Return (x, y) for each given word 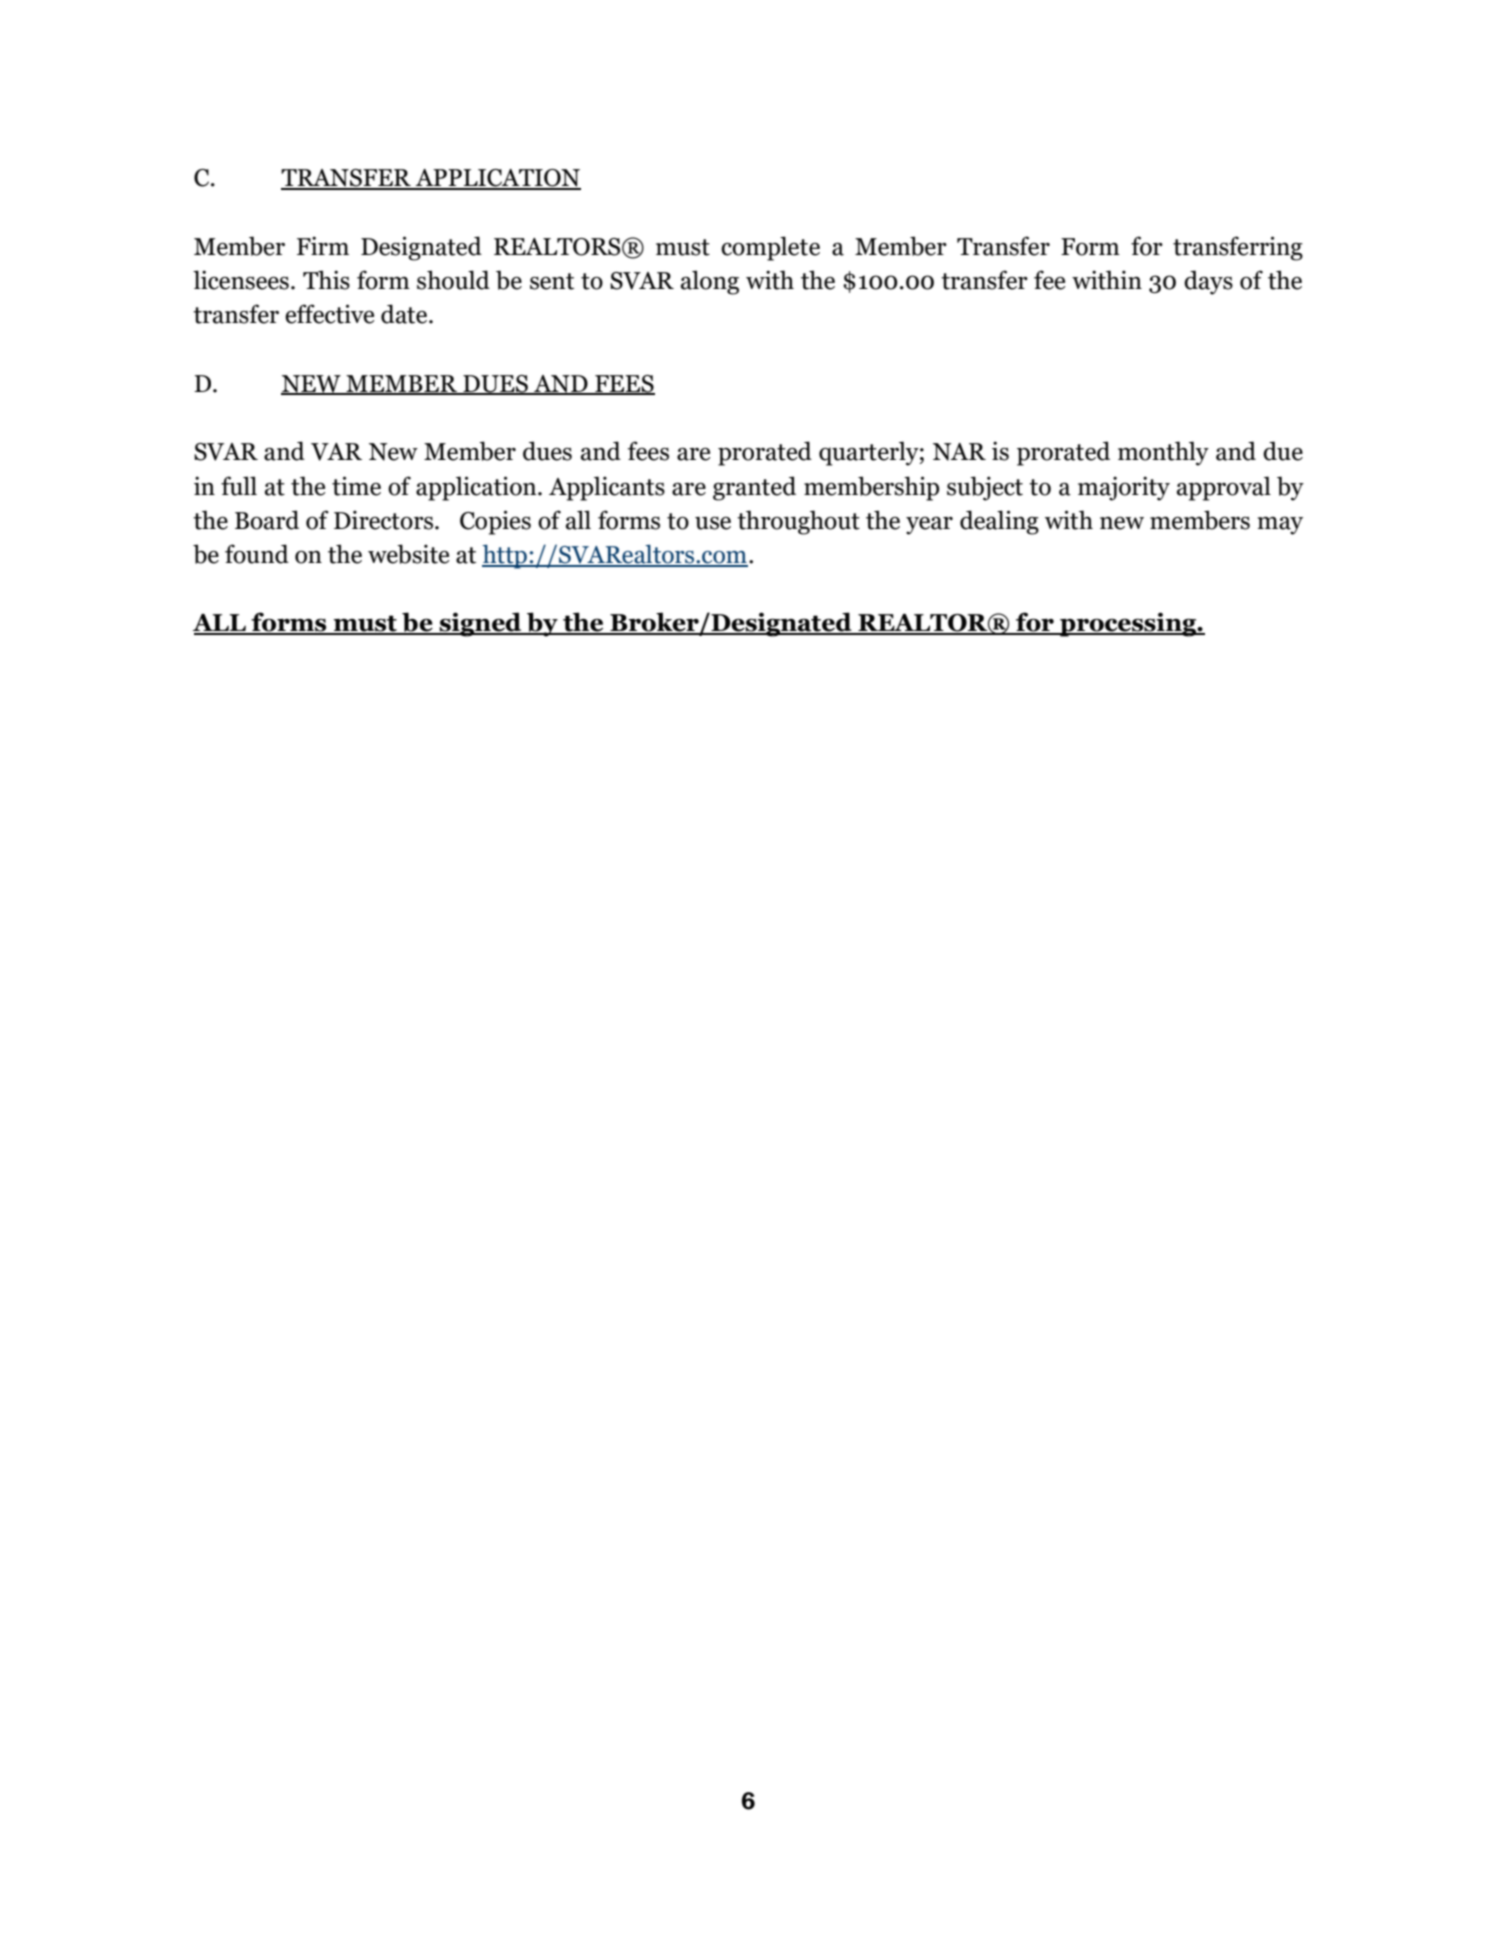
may (1280, 526)
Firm (323, 245)
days (1208, 282)
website (408, 554)
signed (480, 624)
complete (770, 248)
